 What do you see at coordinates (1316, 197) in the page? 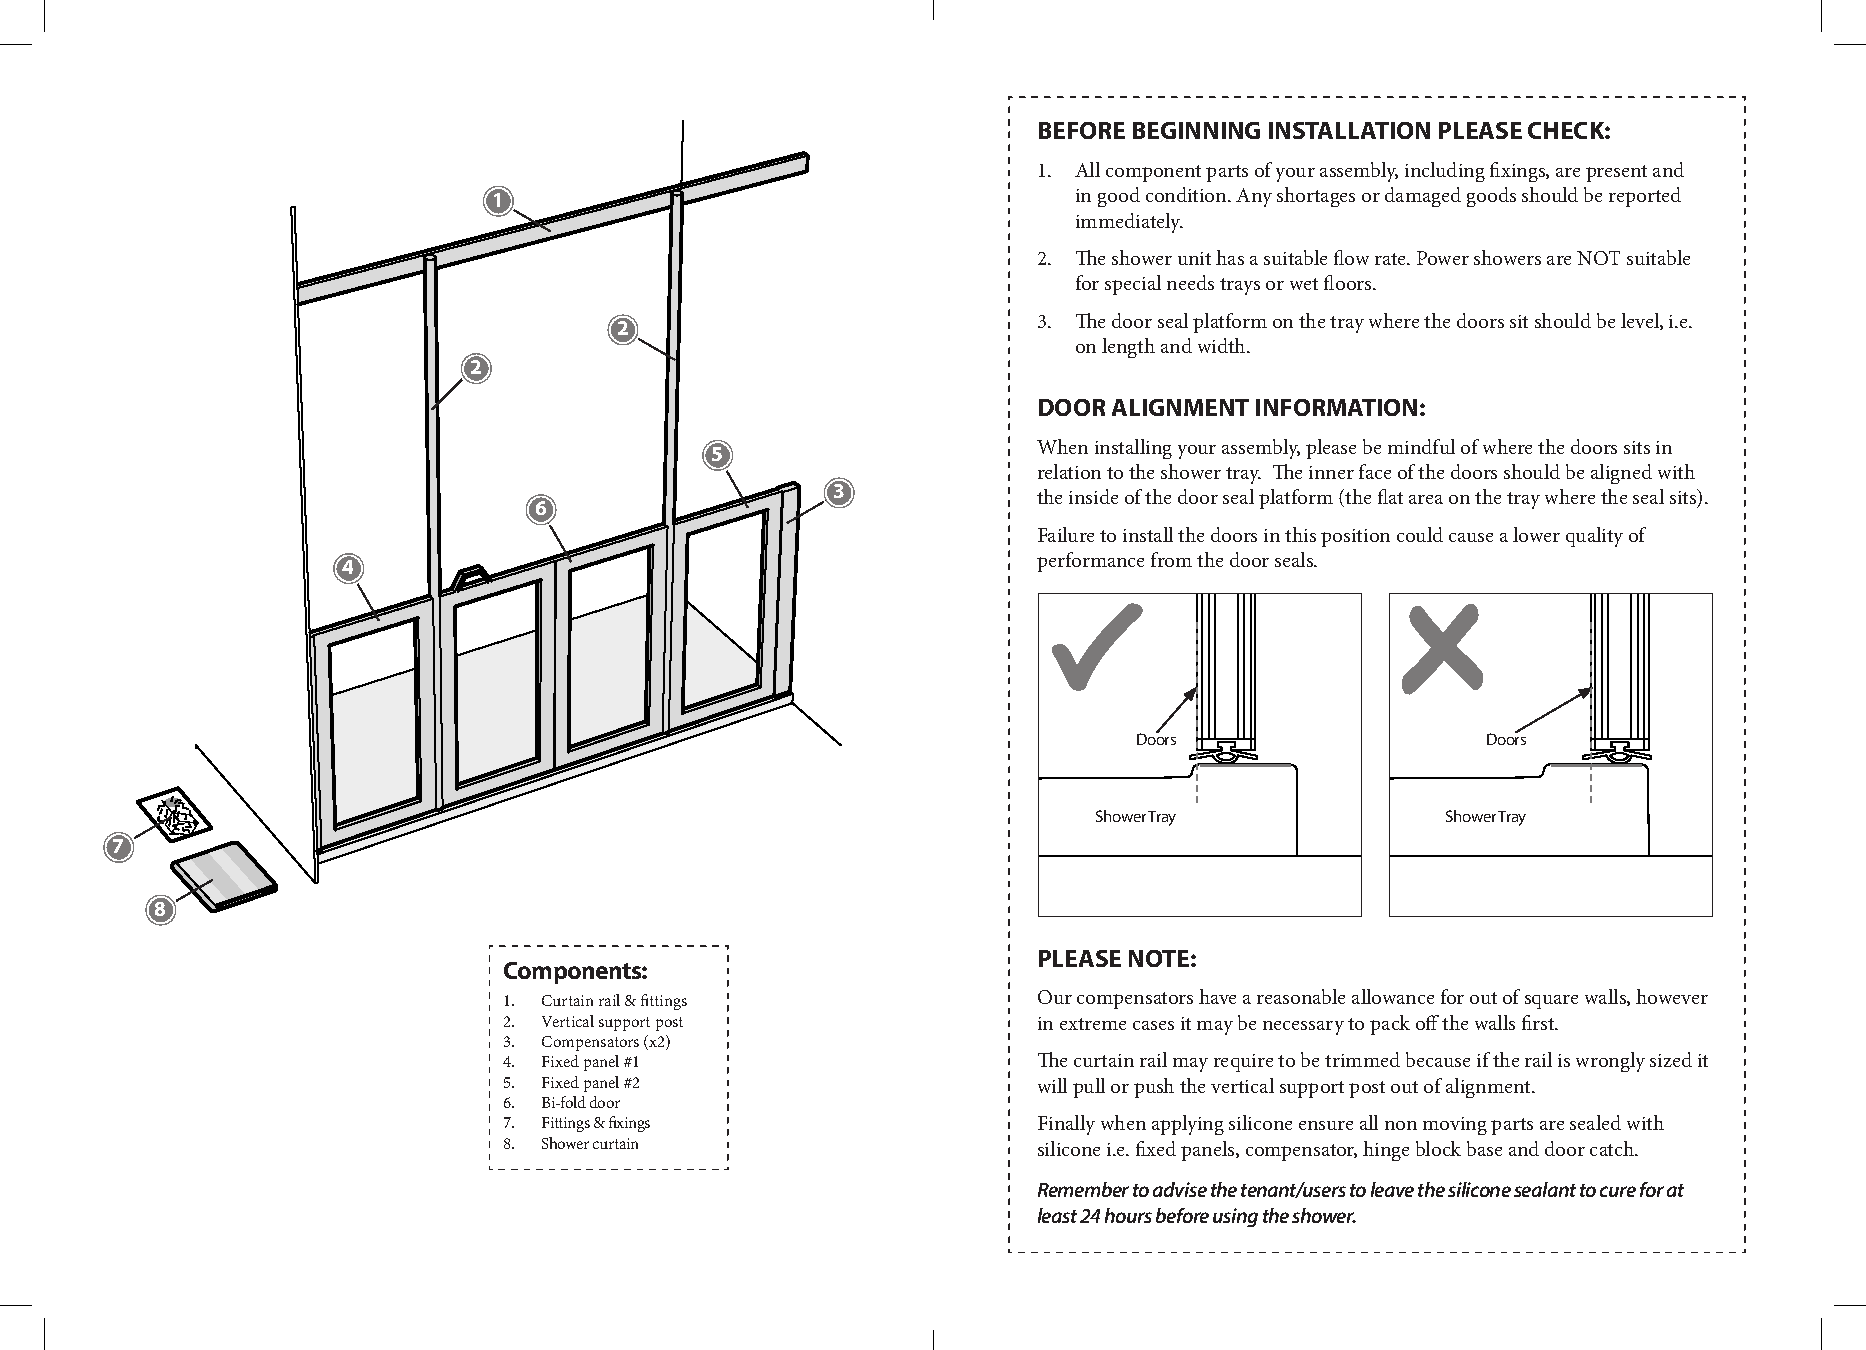
I see `shortages` at bounding box center [1316, 197].
